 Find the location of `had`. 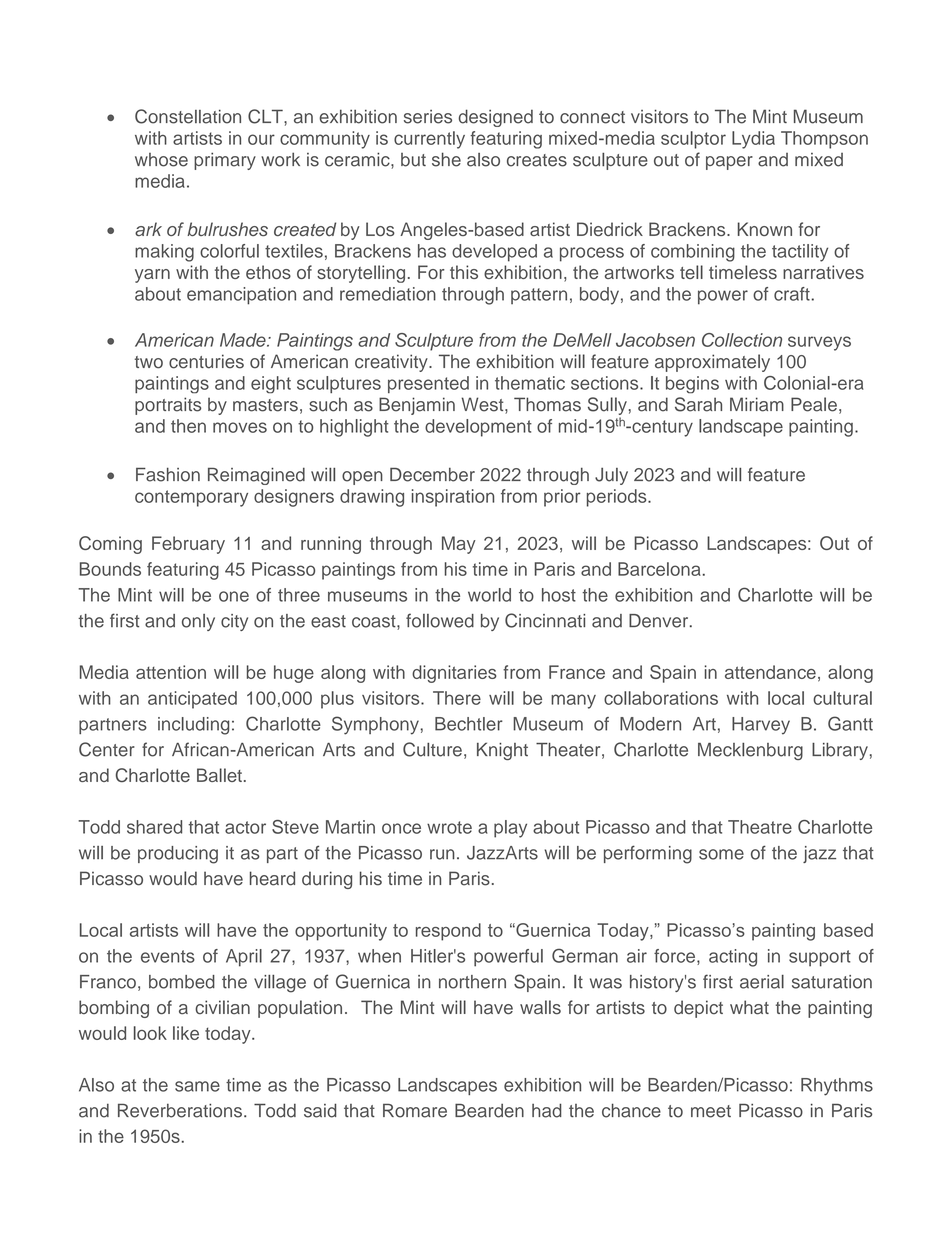

had is located at coordinates (547, 1110).
